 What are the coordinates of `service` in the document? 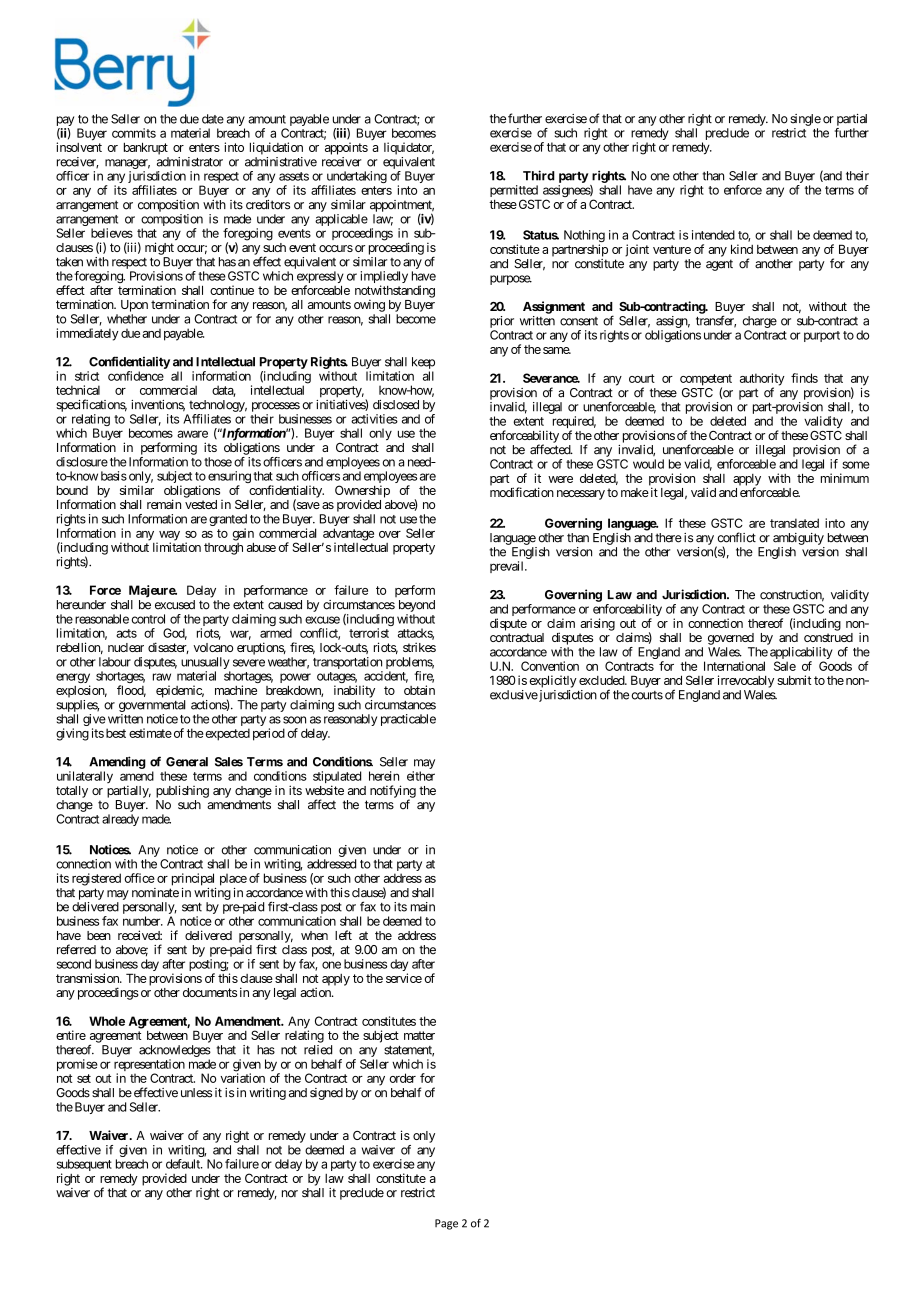 It's located at (404, 978).
